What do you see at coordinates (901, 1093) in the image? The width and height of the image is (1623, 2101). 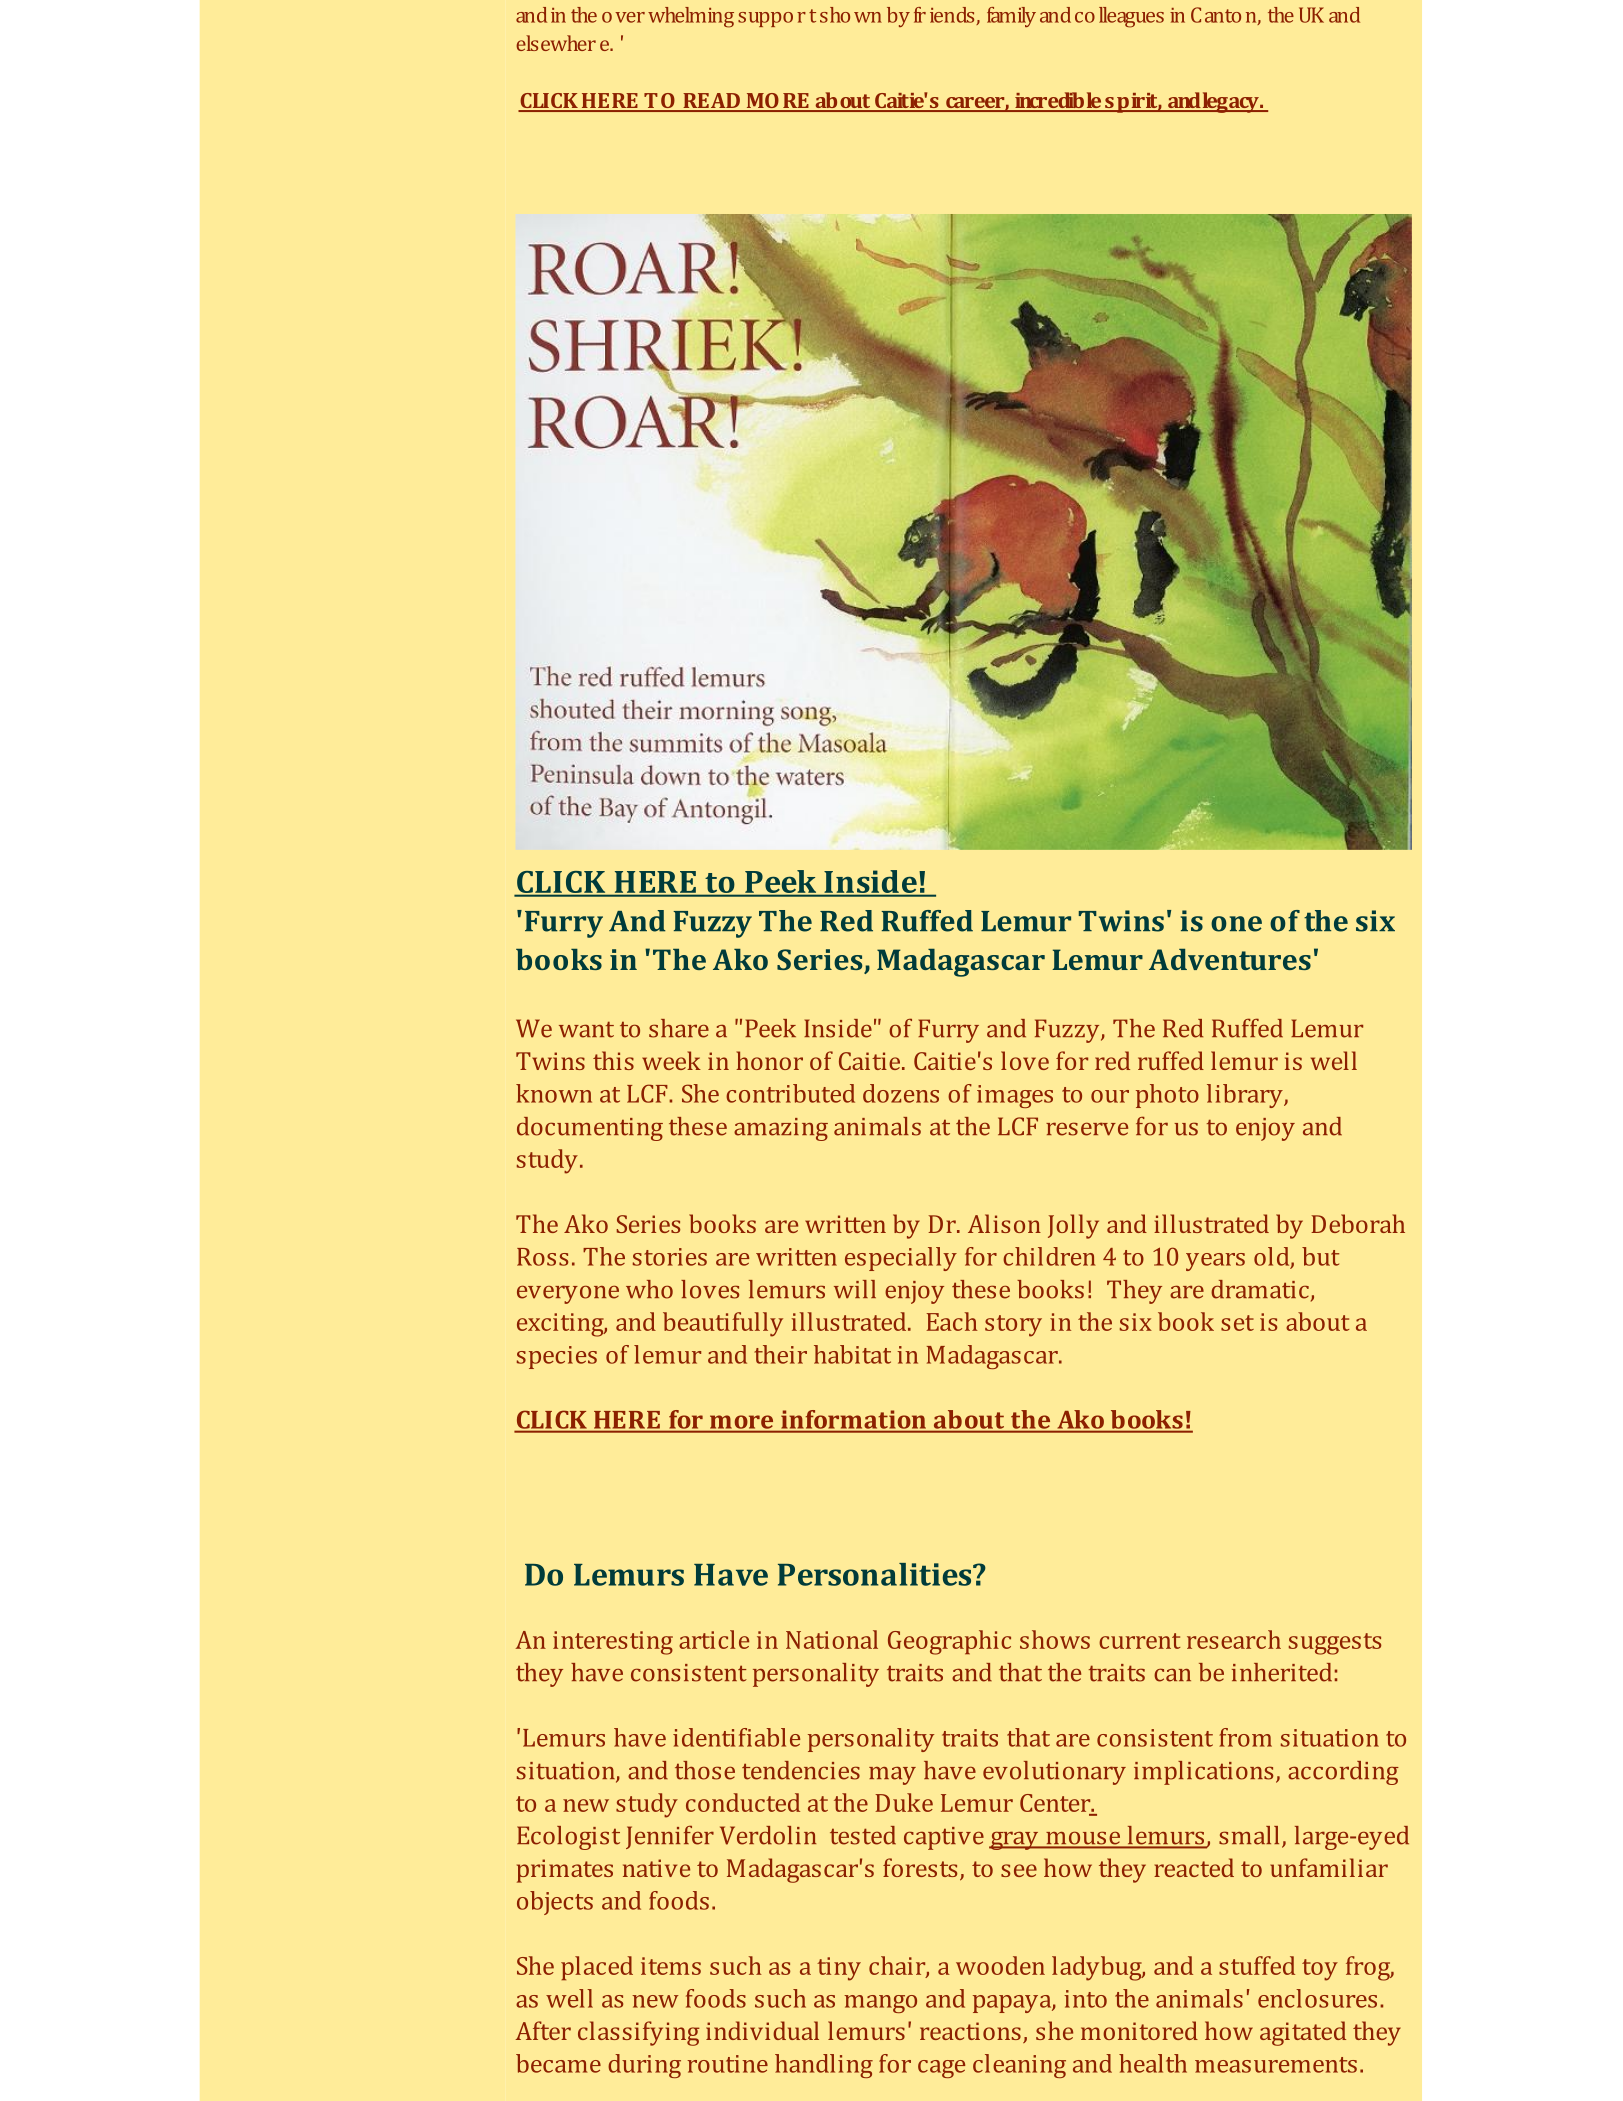 I see `dozens` at bounding box center [901, 1093].
